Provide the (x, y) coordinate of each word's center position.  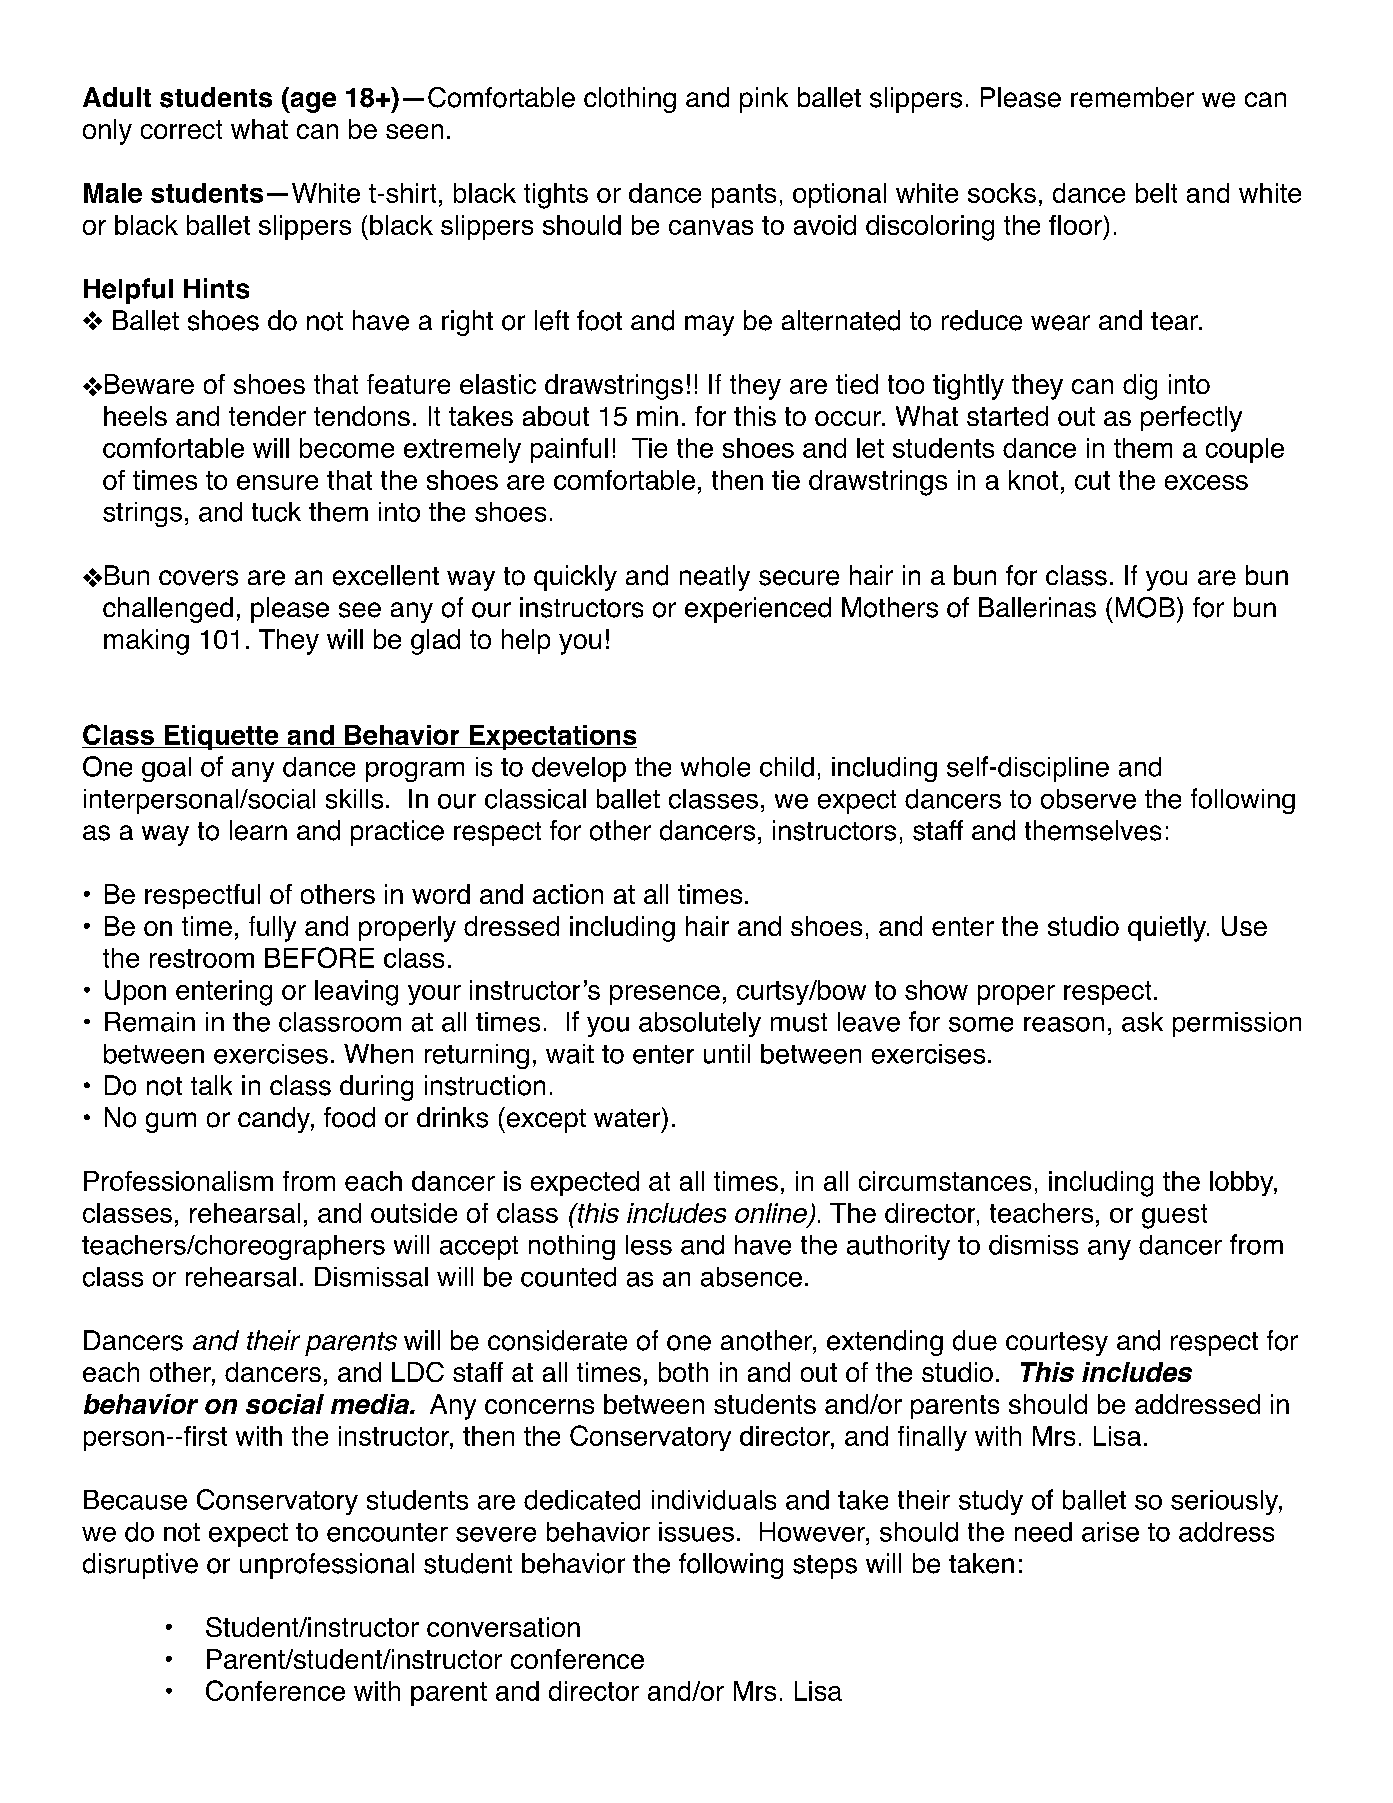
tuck (276, 512)
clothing (630, 100)
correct (181, 129)
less (649, 1245)
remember (1132, 97)
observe (1088, 799)
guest (1174, 1216)
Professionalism (178, 1181)
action (568, 894)
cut (1092, 480)
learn (258, 830)
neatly (715, 578)
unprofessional (327, 1566)
